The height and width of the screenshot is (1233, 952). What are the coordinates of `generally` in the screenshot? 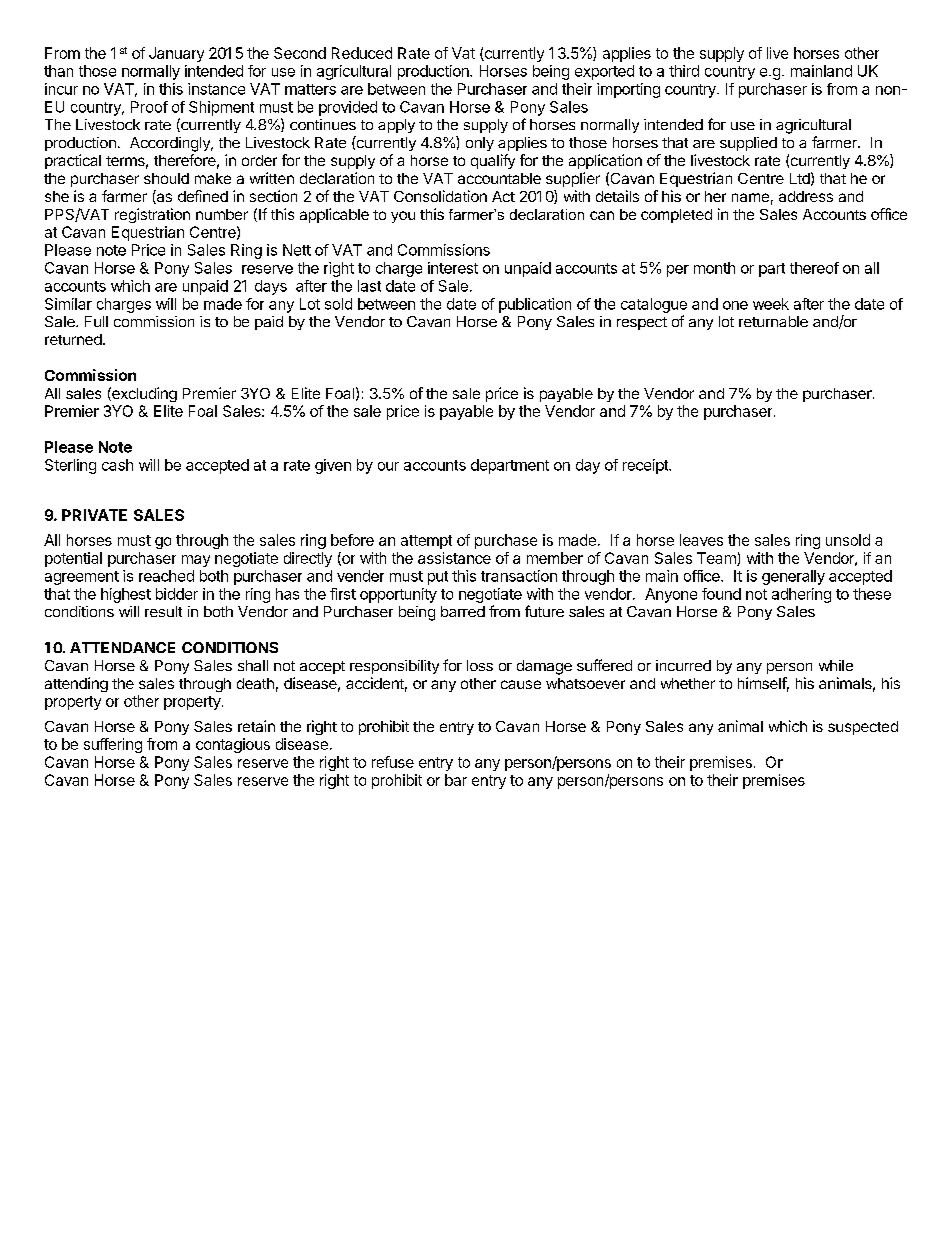 It's located at (793, 577).
